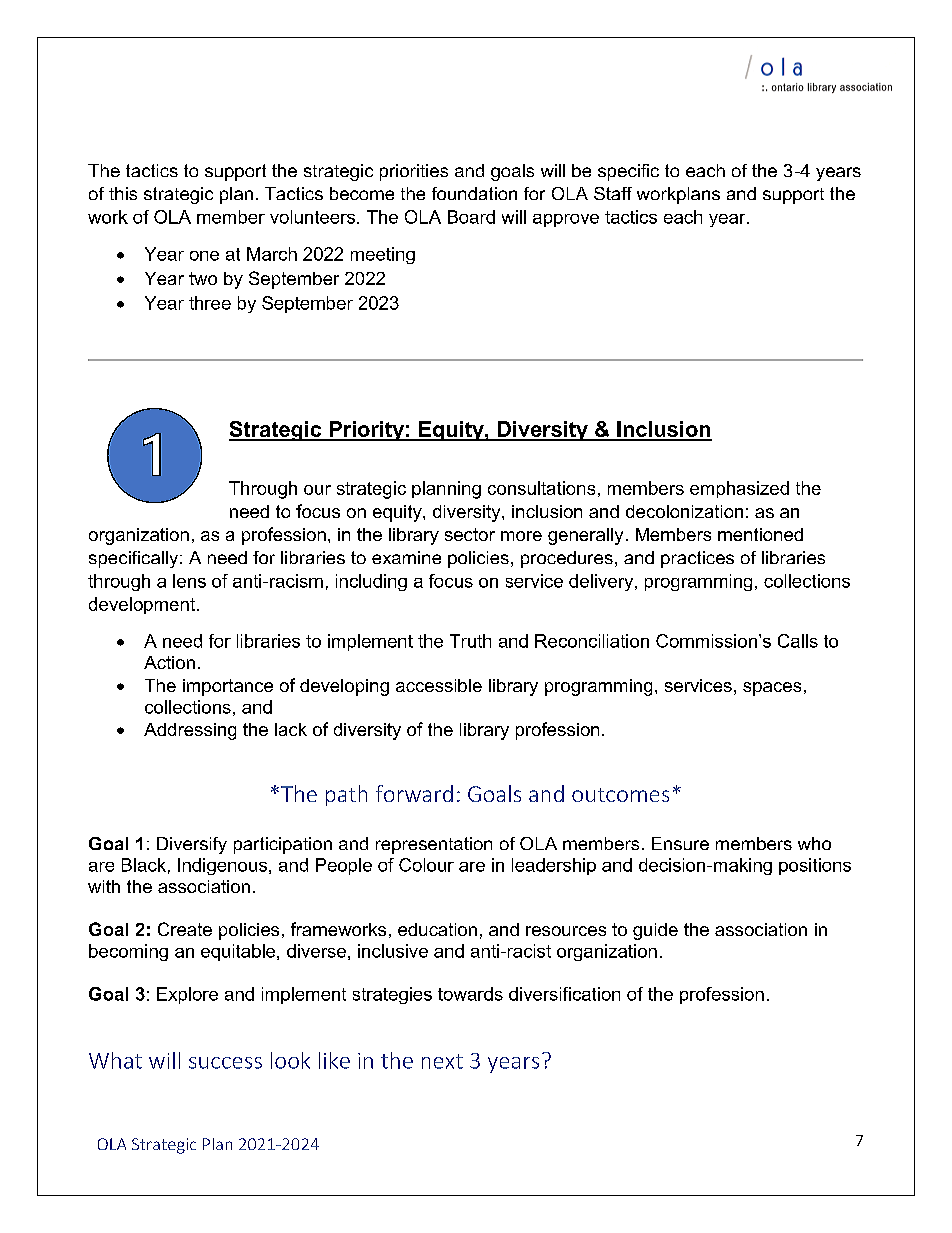  Describe the element at coordinates (123, 193) in the screenshot. I see `this` at that location.
